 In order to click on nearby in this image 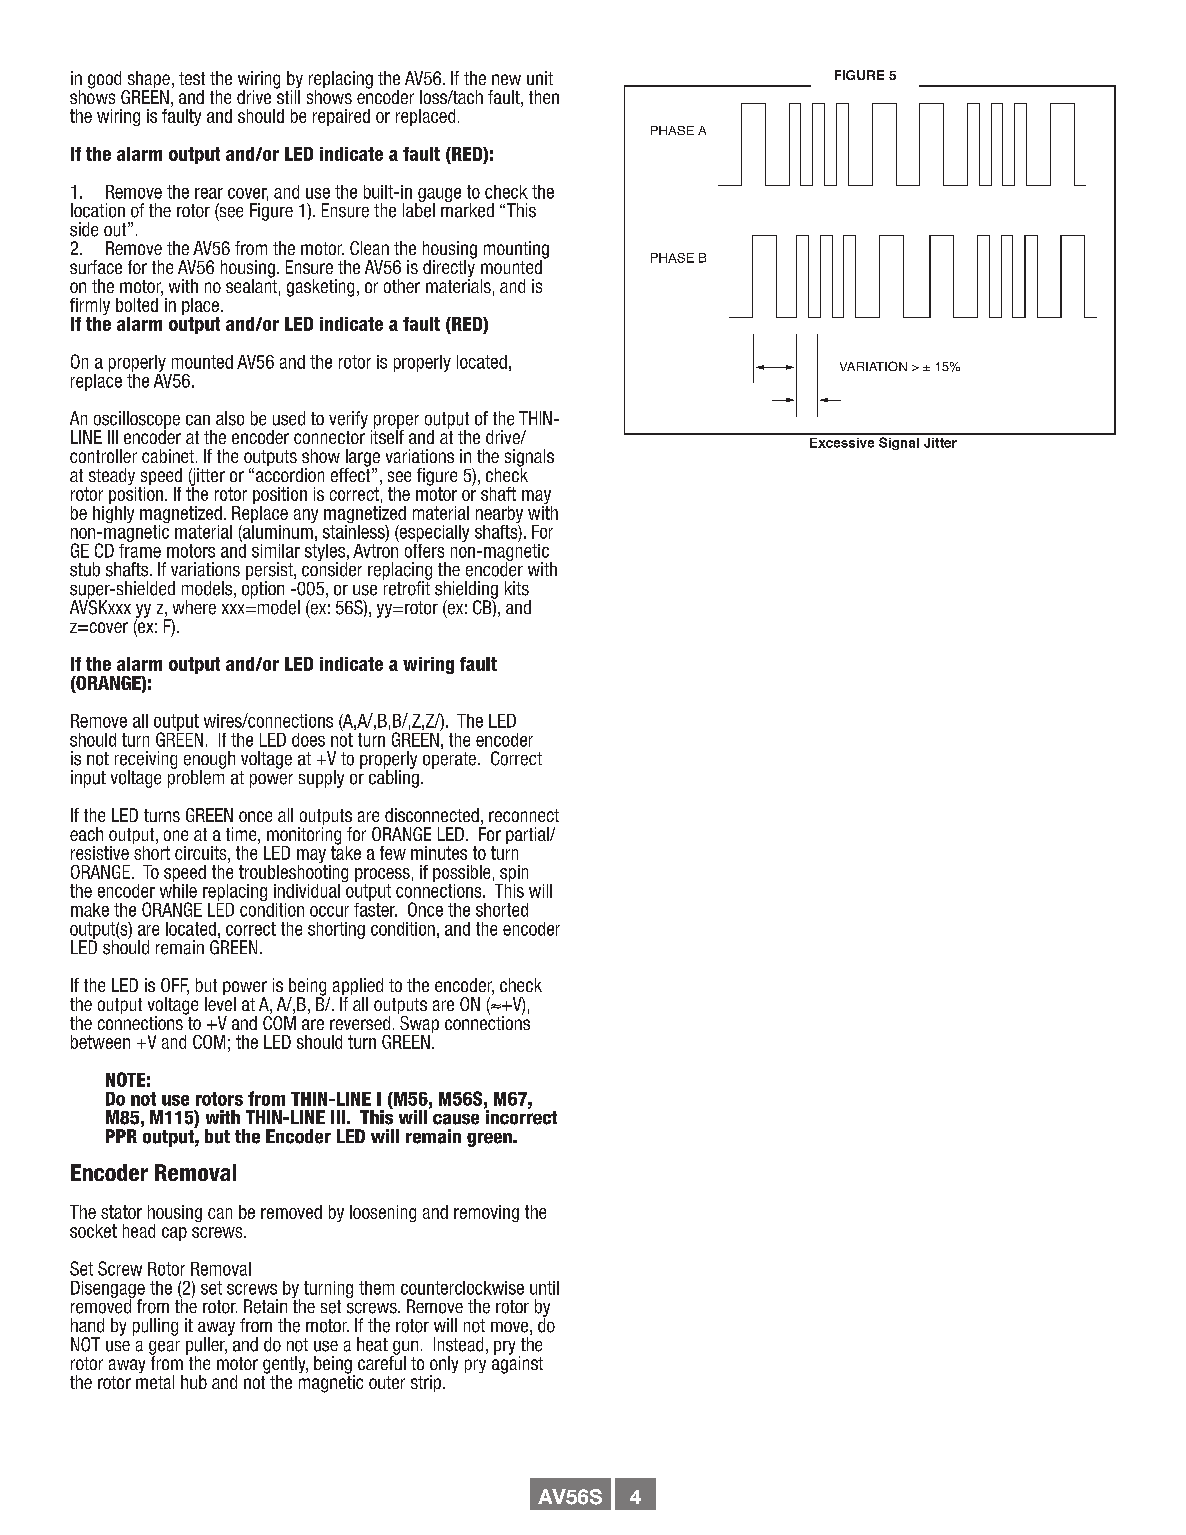, I will do `click(499, 516)`.
